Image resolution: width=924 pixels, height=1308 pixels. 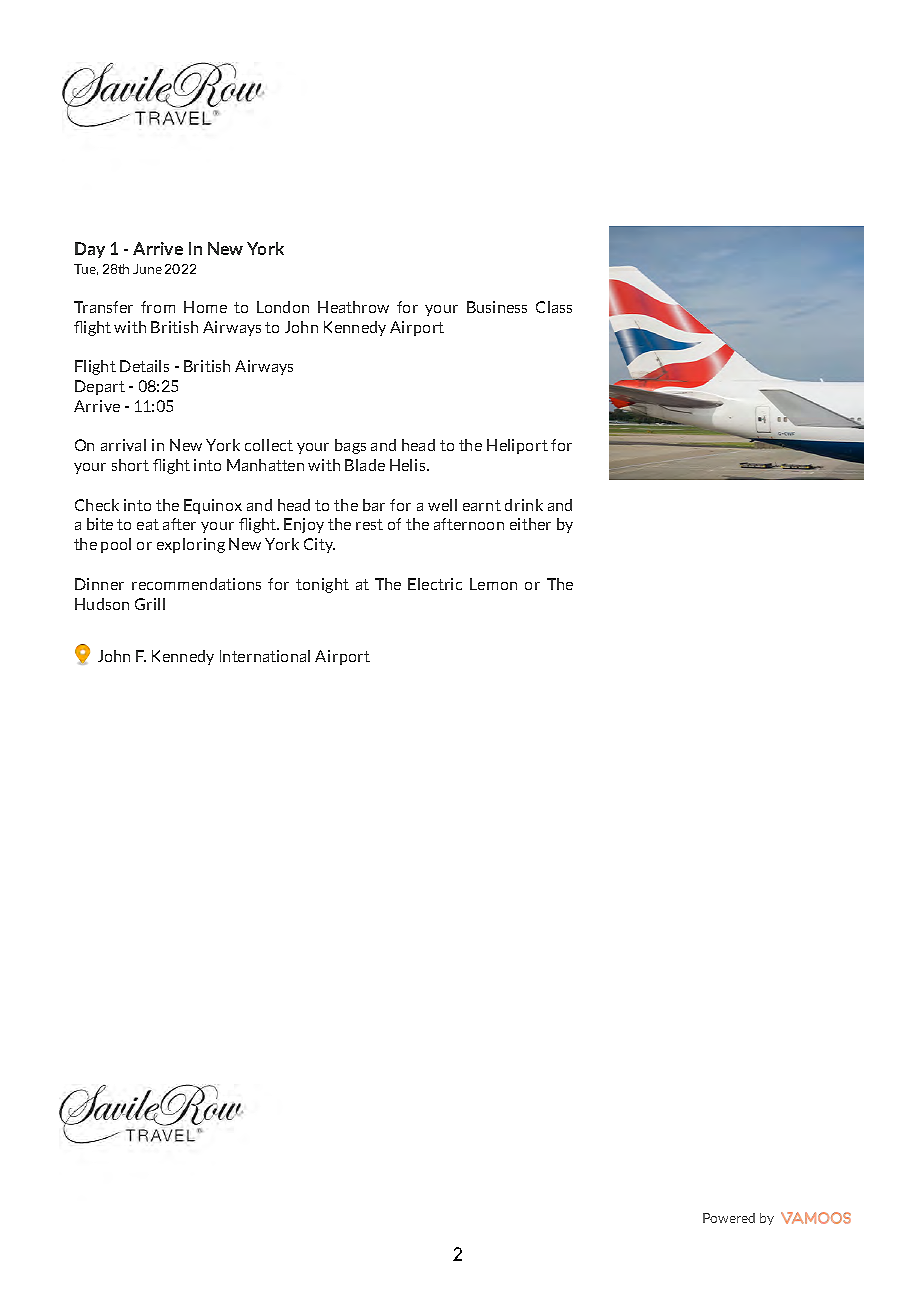 What do you see at coordinates (554, 307) in the screenshot?
I see `Class` at bounding box center [554, 307].
